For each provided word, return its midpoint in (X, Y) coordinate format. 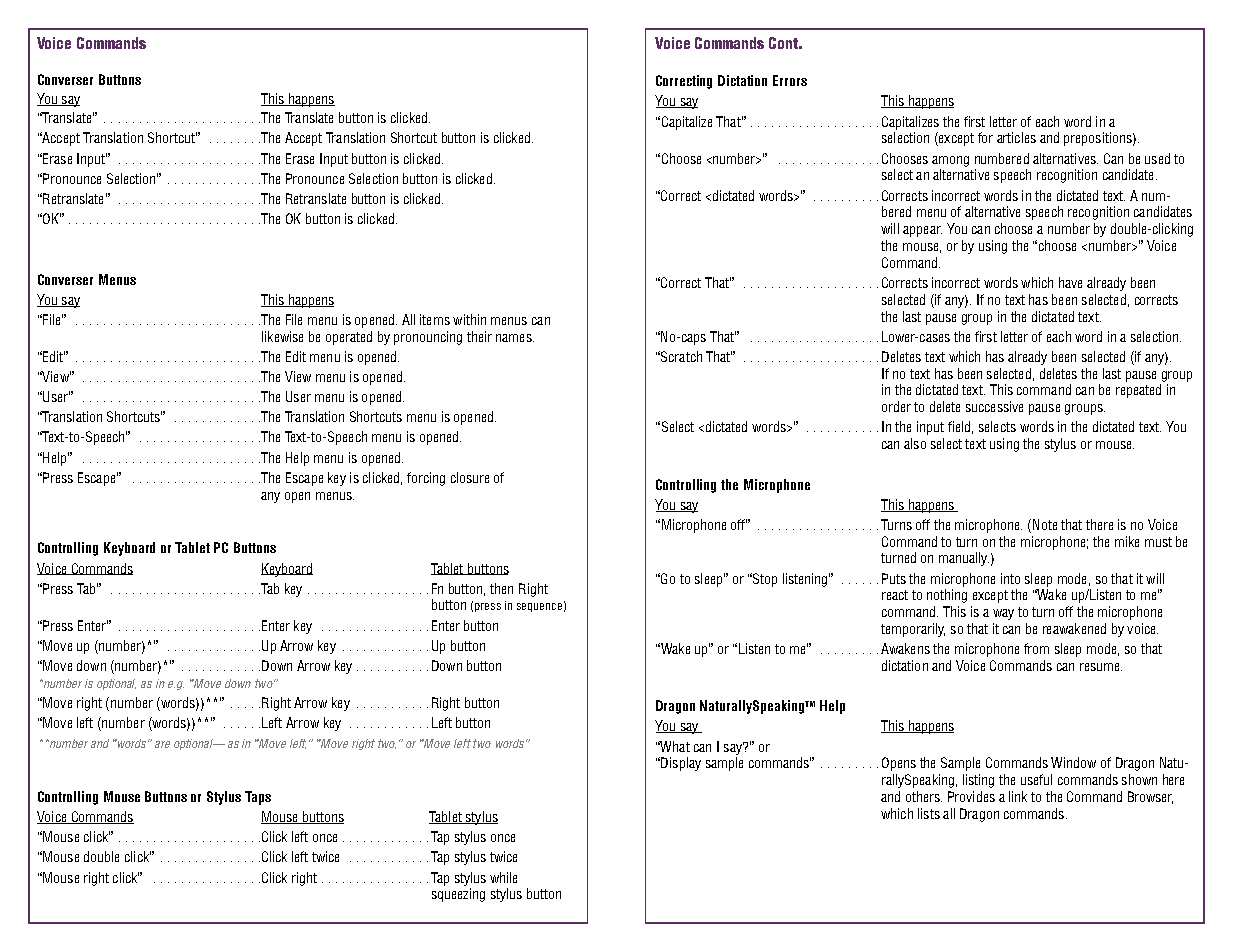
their (479, 336)
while (503, 877)
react (895, 595)
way (1003, 614)
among (950, 161)
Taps (258, 798)
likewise (282, 336)
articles (1016, 137)
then (501, 588)
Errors (790, 80)
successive (994, 406)
